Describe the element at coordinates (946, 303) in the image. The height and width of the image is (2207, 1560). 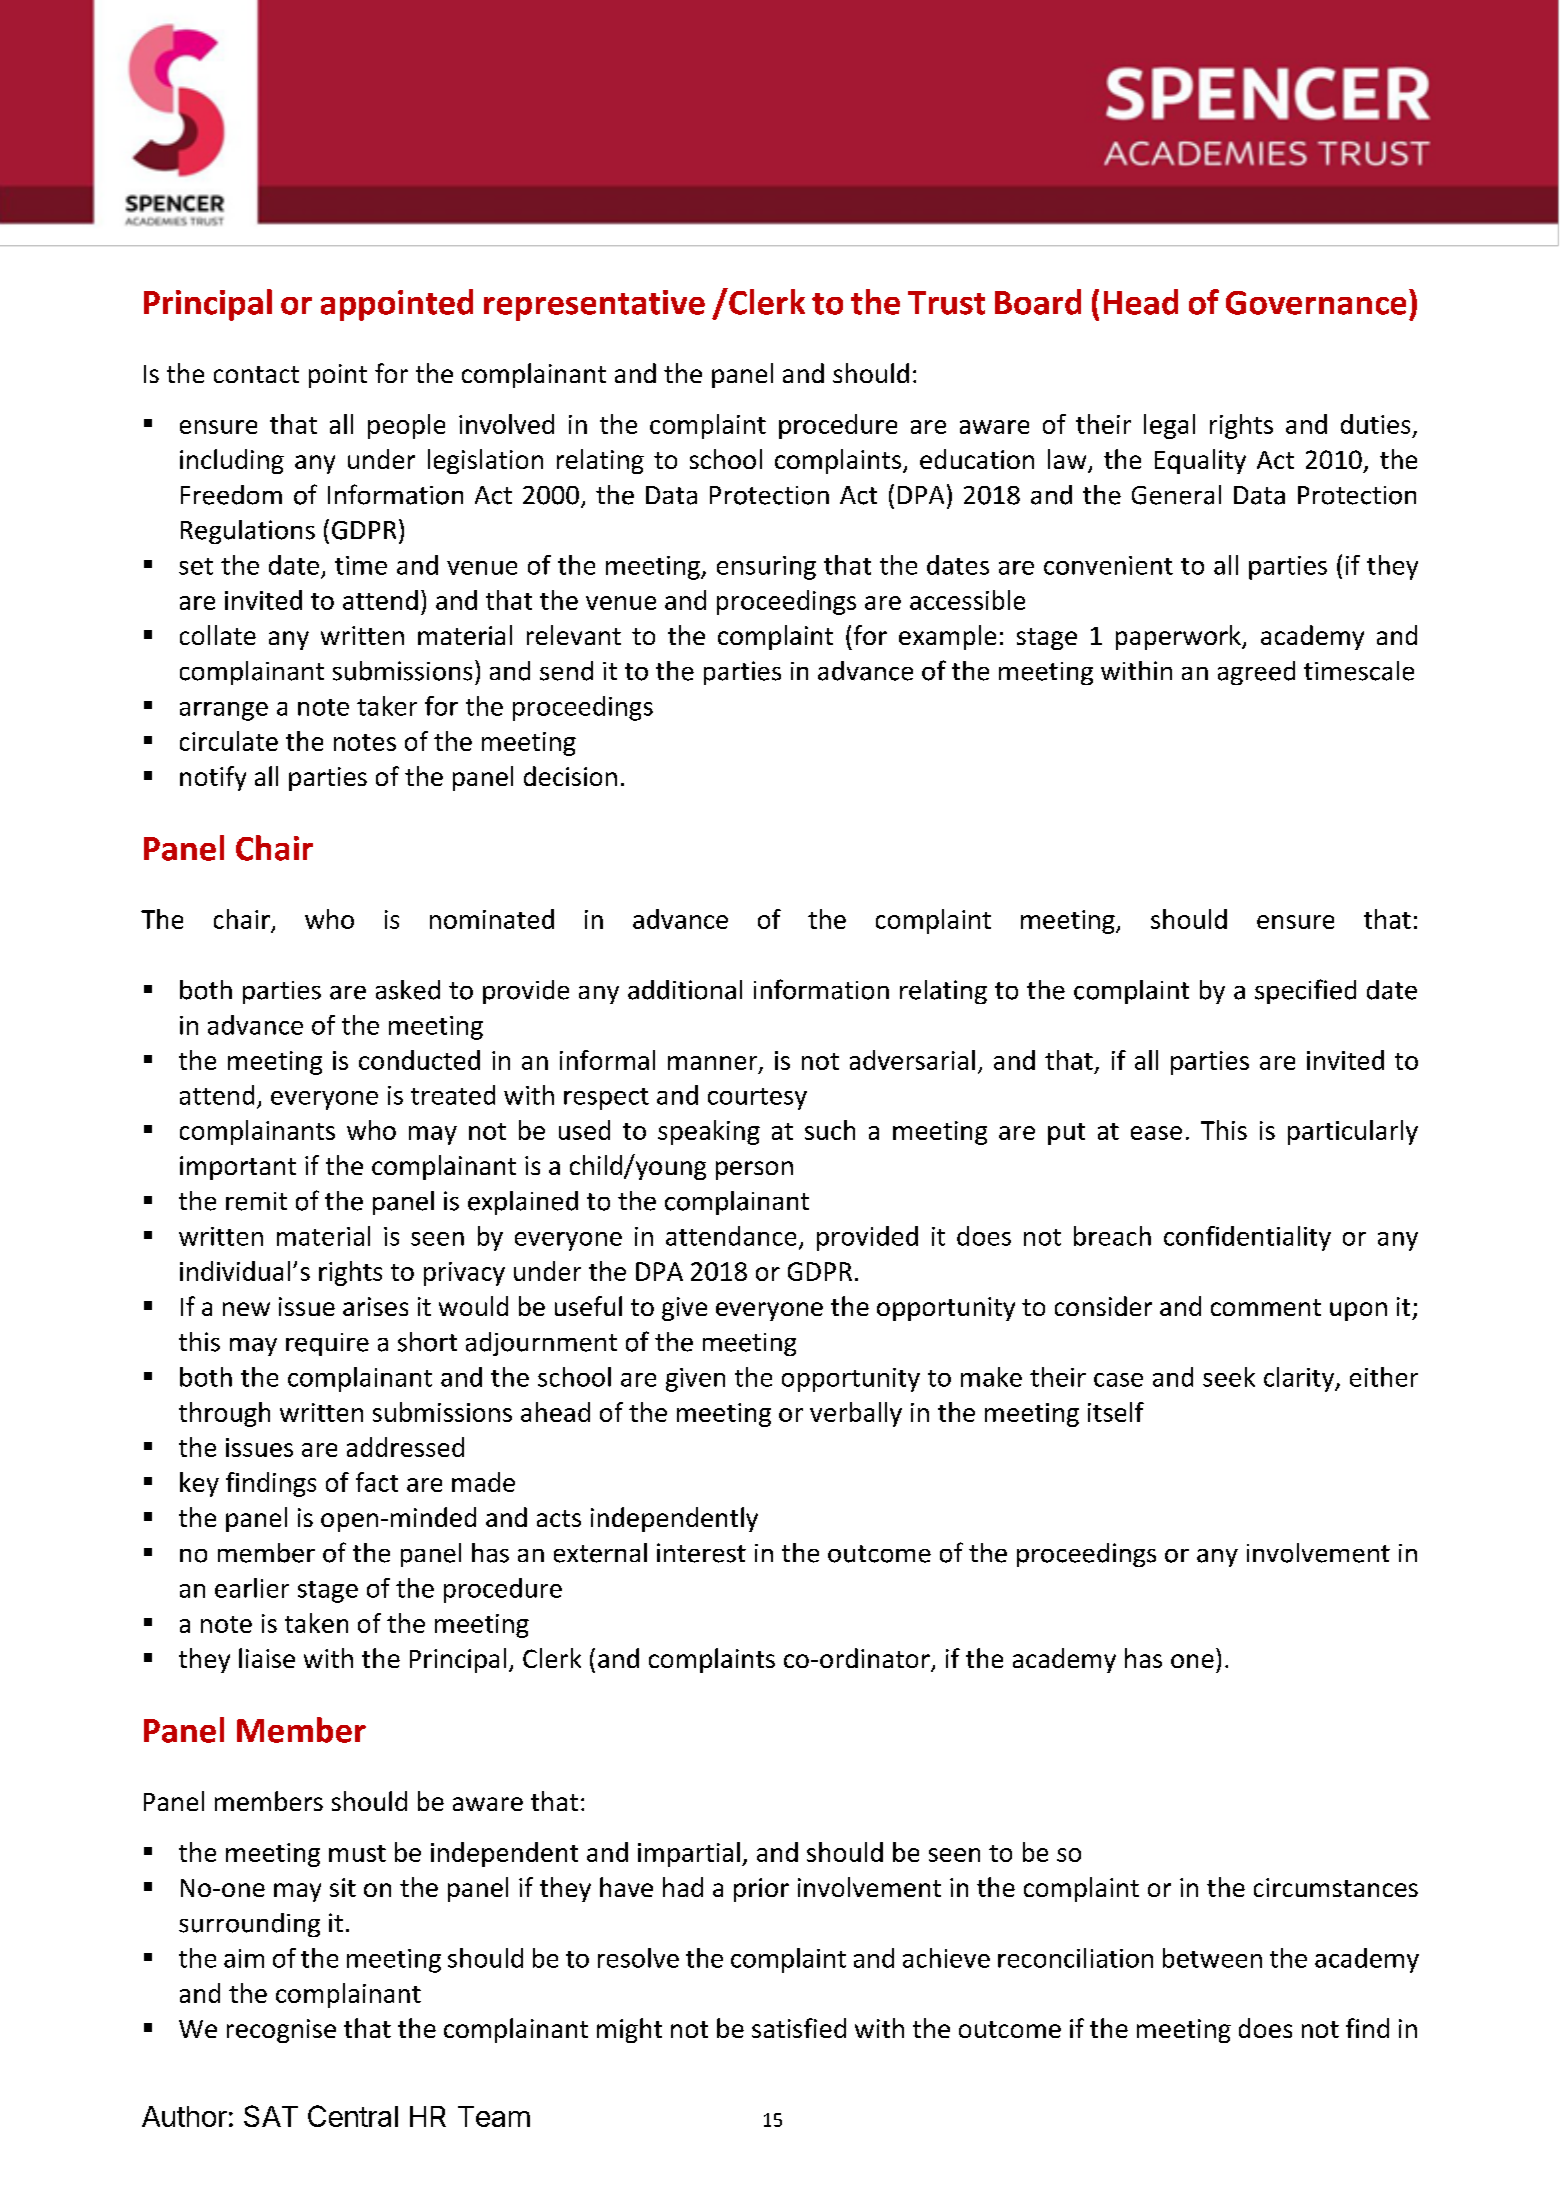
I see `Trust` at that location.
